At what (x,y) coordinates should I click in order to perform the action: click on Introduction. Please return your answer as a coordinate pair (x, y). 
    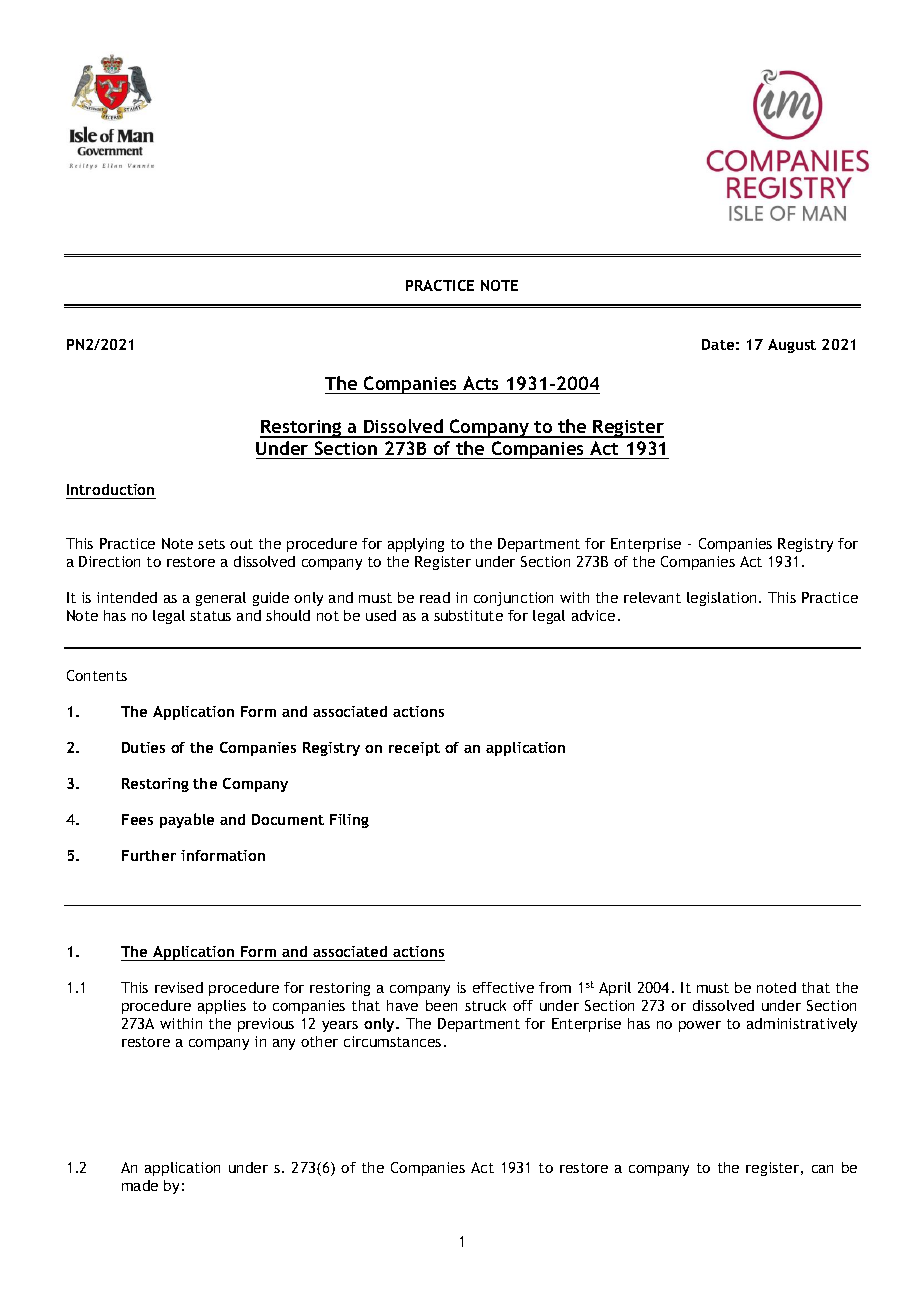
    Looking at the image, I should click on (110, 489).
